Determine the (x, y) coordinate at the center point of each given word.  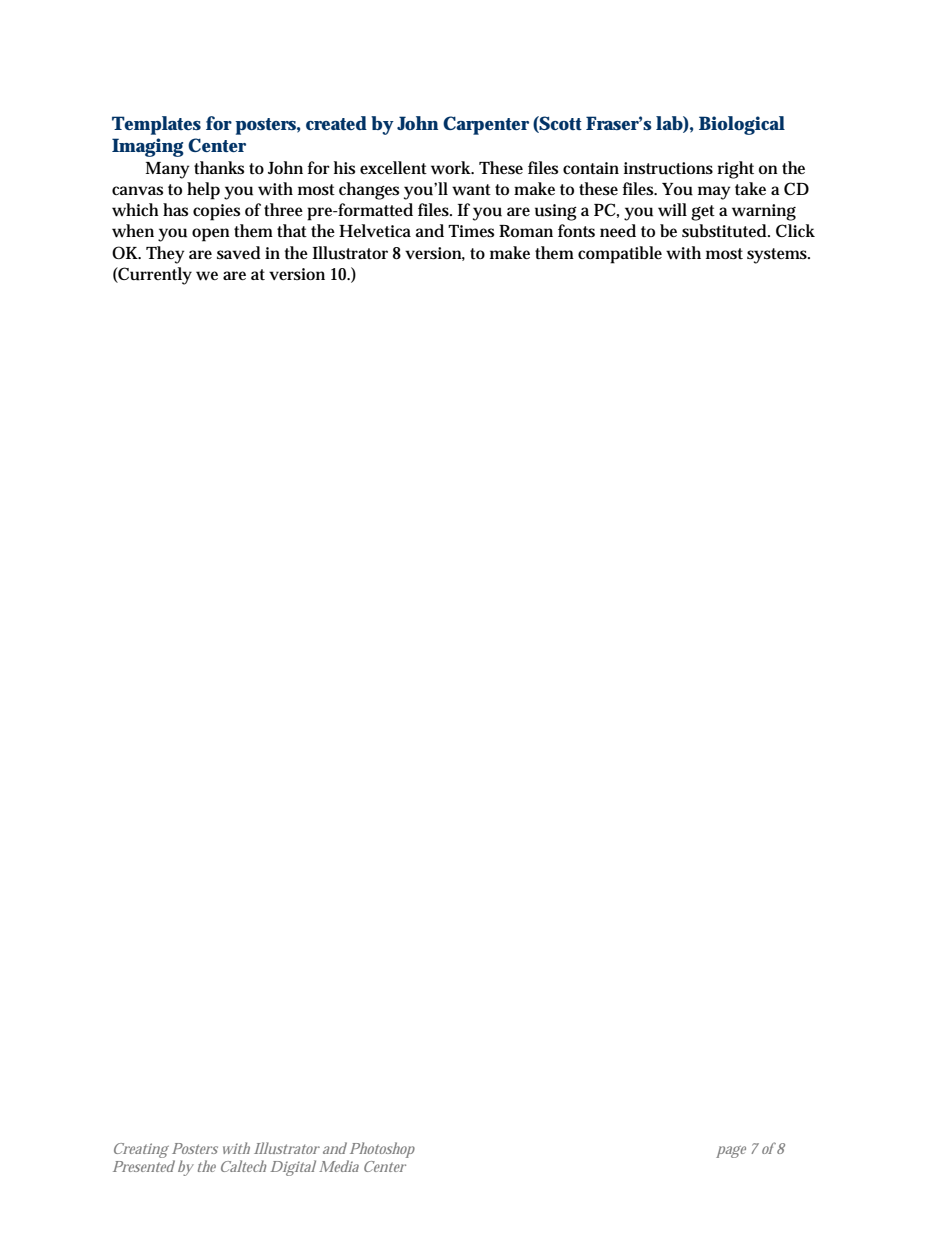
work (452, 168)
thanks (219, 168)
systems (778, 256)
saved (239, 253)
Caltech (243, 1166)
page (731, 1152)
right (735, 170)
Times (471, 231)
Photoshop (382, 1150)
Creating (141, 1150)
